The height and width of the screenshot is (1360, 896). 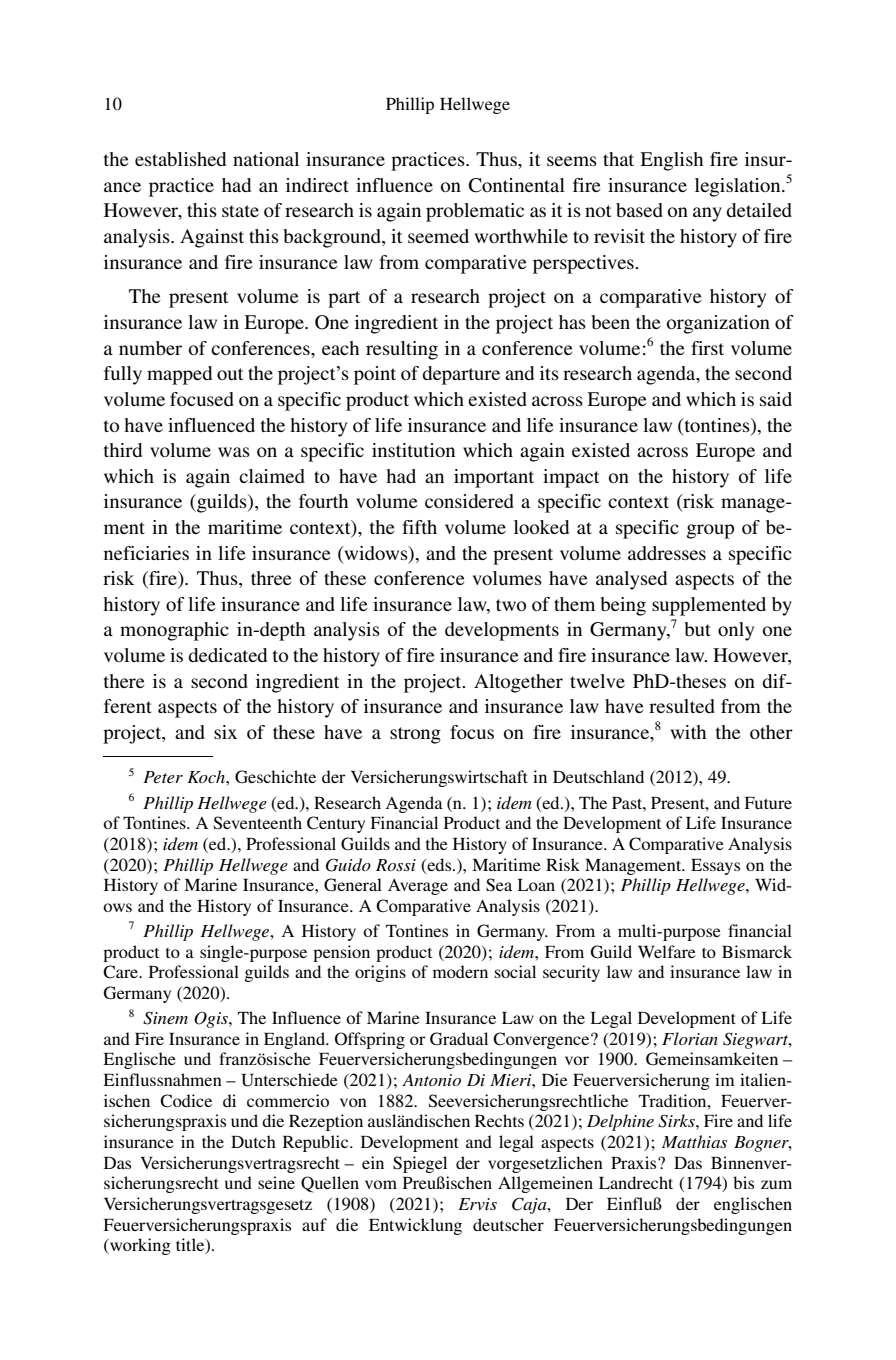 I want to click on Welfare, so click(x=667, y=951).
